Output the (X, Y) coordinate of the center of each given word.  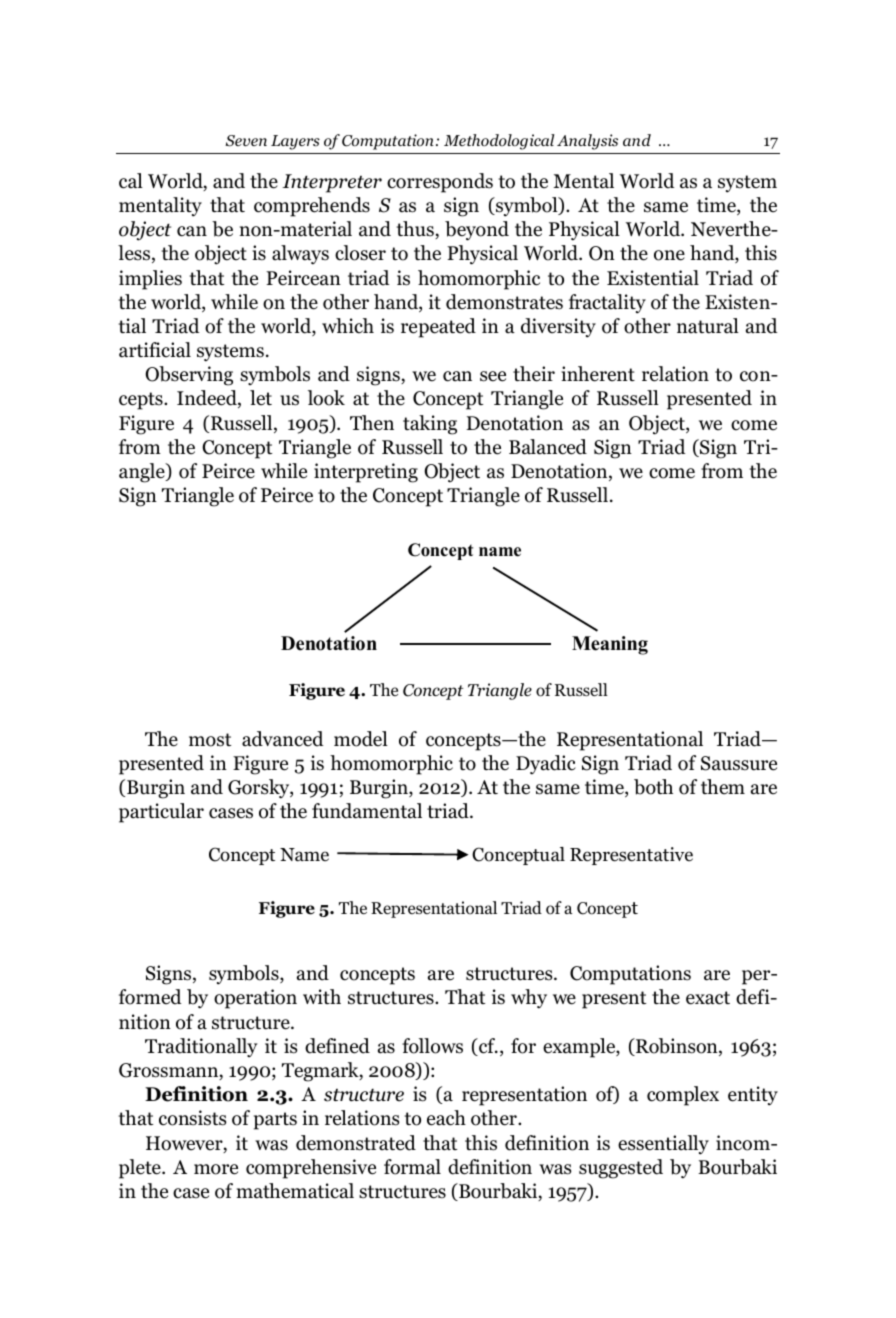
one (669, 255)
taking (430, 425)
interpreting (366, 473)
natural (708, 326)
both (653, 787)
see (493, 376)
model (361, 739)
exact (708, 998)
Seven (246, 141)
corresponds (440, 183)
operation (255, 999)
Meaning (610, 645)
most (210, 740)
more (216, 1169)
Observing (189, 376)
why (529, 999)
